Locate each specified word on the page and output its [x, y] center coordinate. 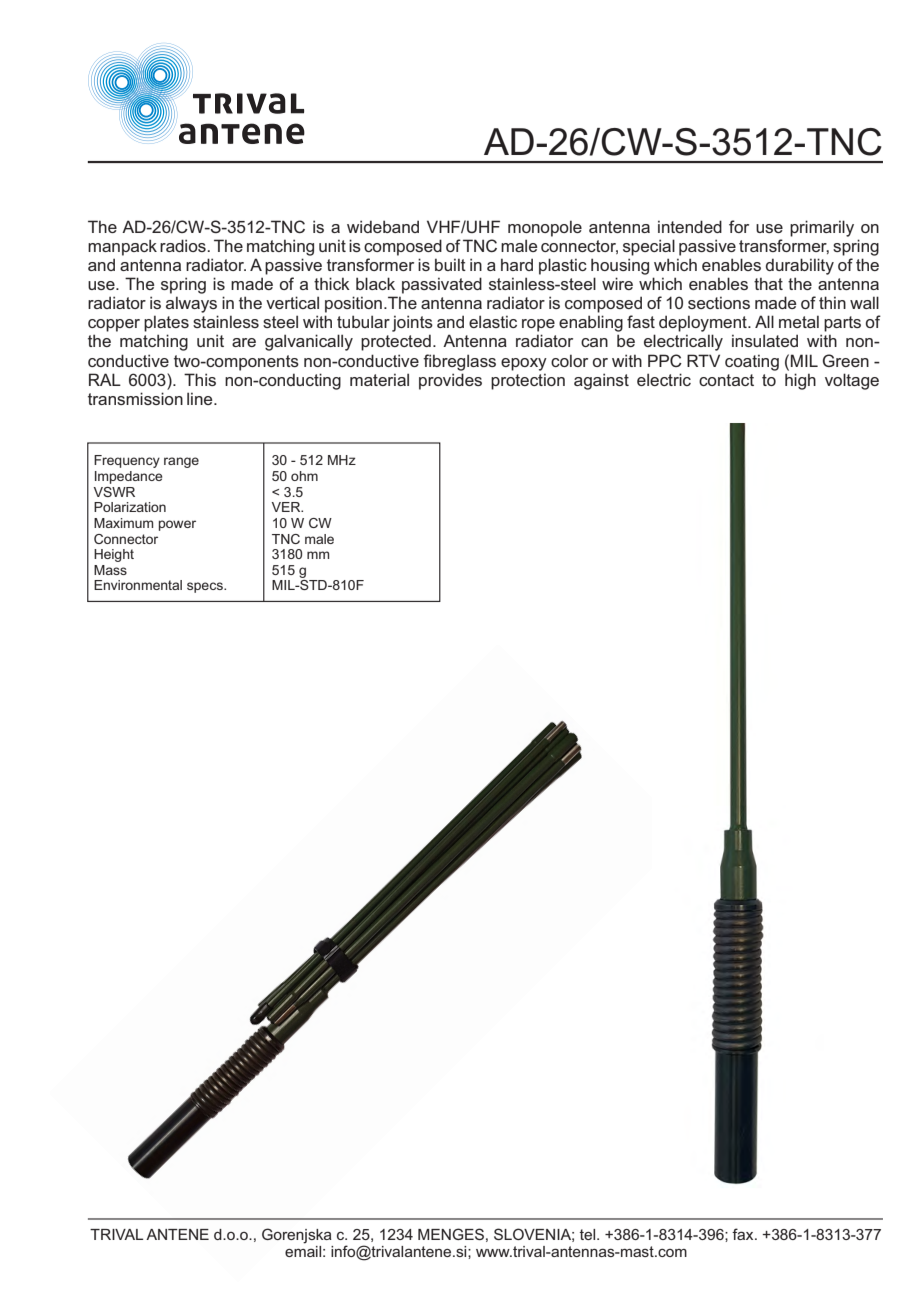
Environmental [138, 585]
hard [517, 264]
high [800, 381]
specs [206, 587]
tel [589, 1234]
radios [184, 245]
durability [800, 266]
